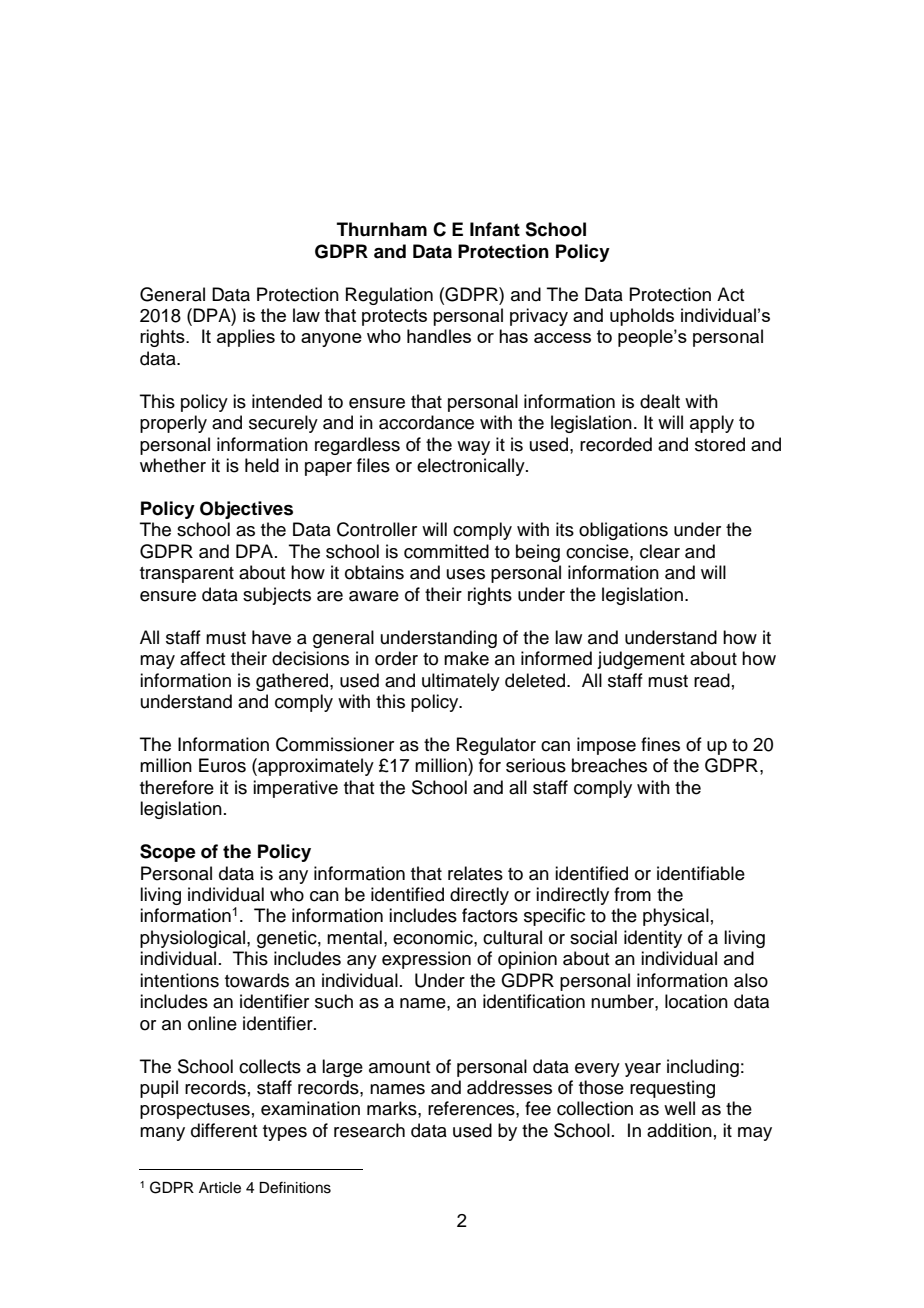 The width and height of the document is (924, 1308). I want to click on upholds, so click(642, 317).
